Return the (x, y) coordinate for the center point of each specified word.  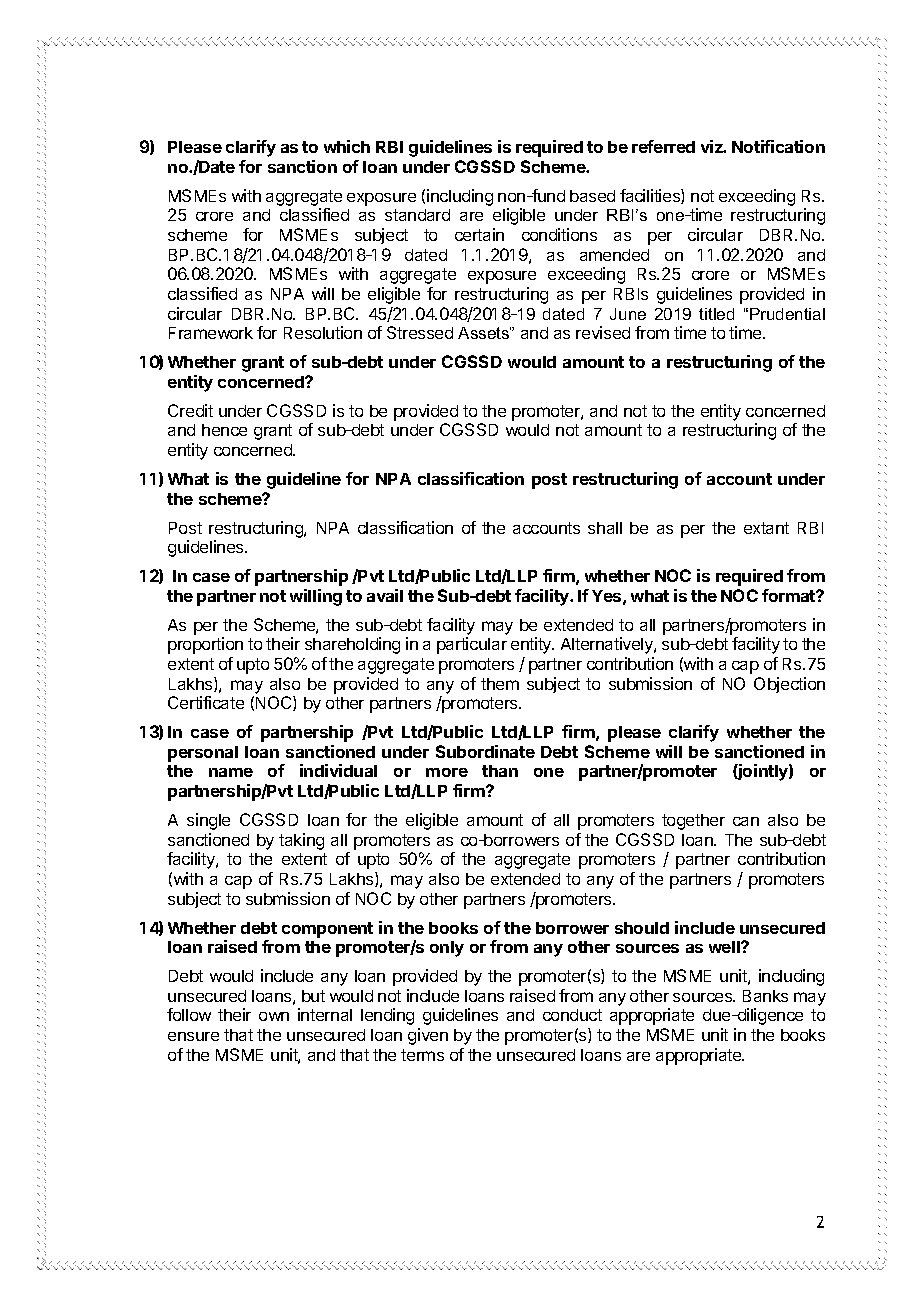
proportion (205, 645)
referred (663, 146)
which (347, 146)
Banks (765, 996)
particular (472, 645)
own (274, 1016)
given (428, 1036)
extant (766, 528)
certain (479, 234)
